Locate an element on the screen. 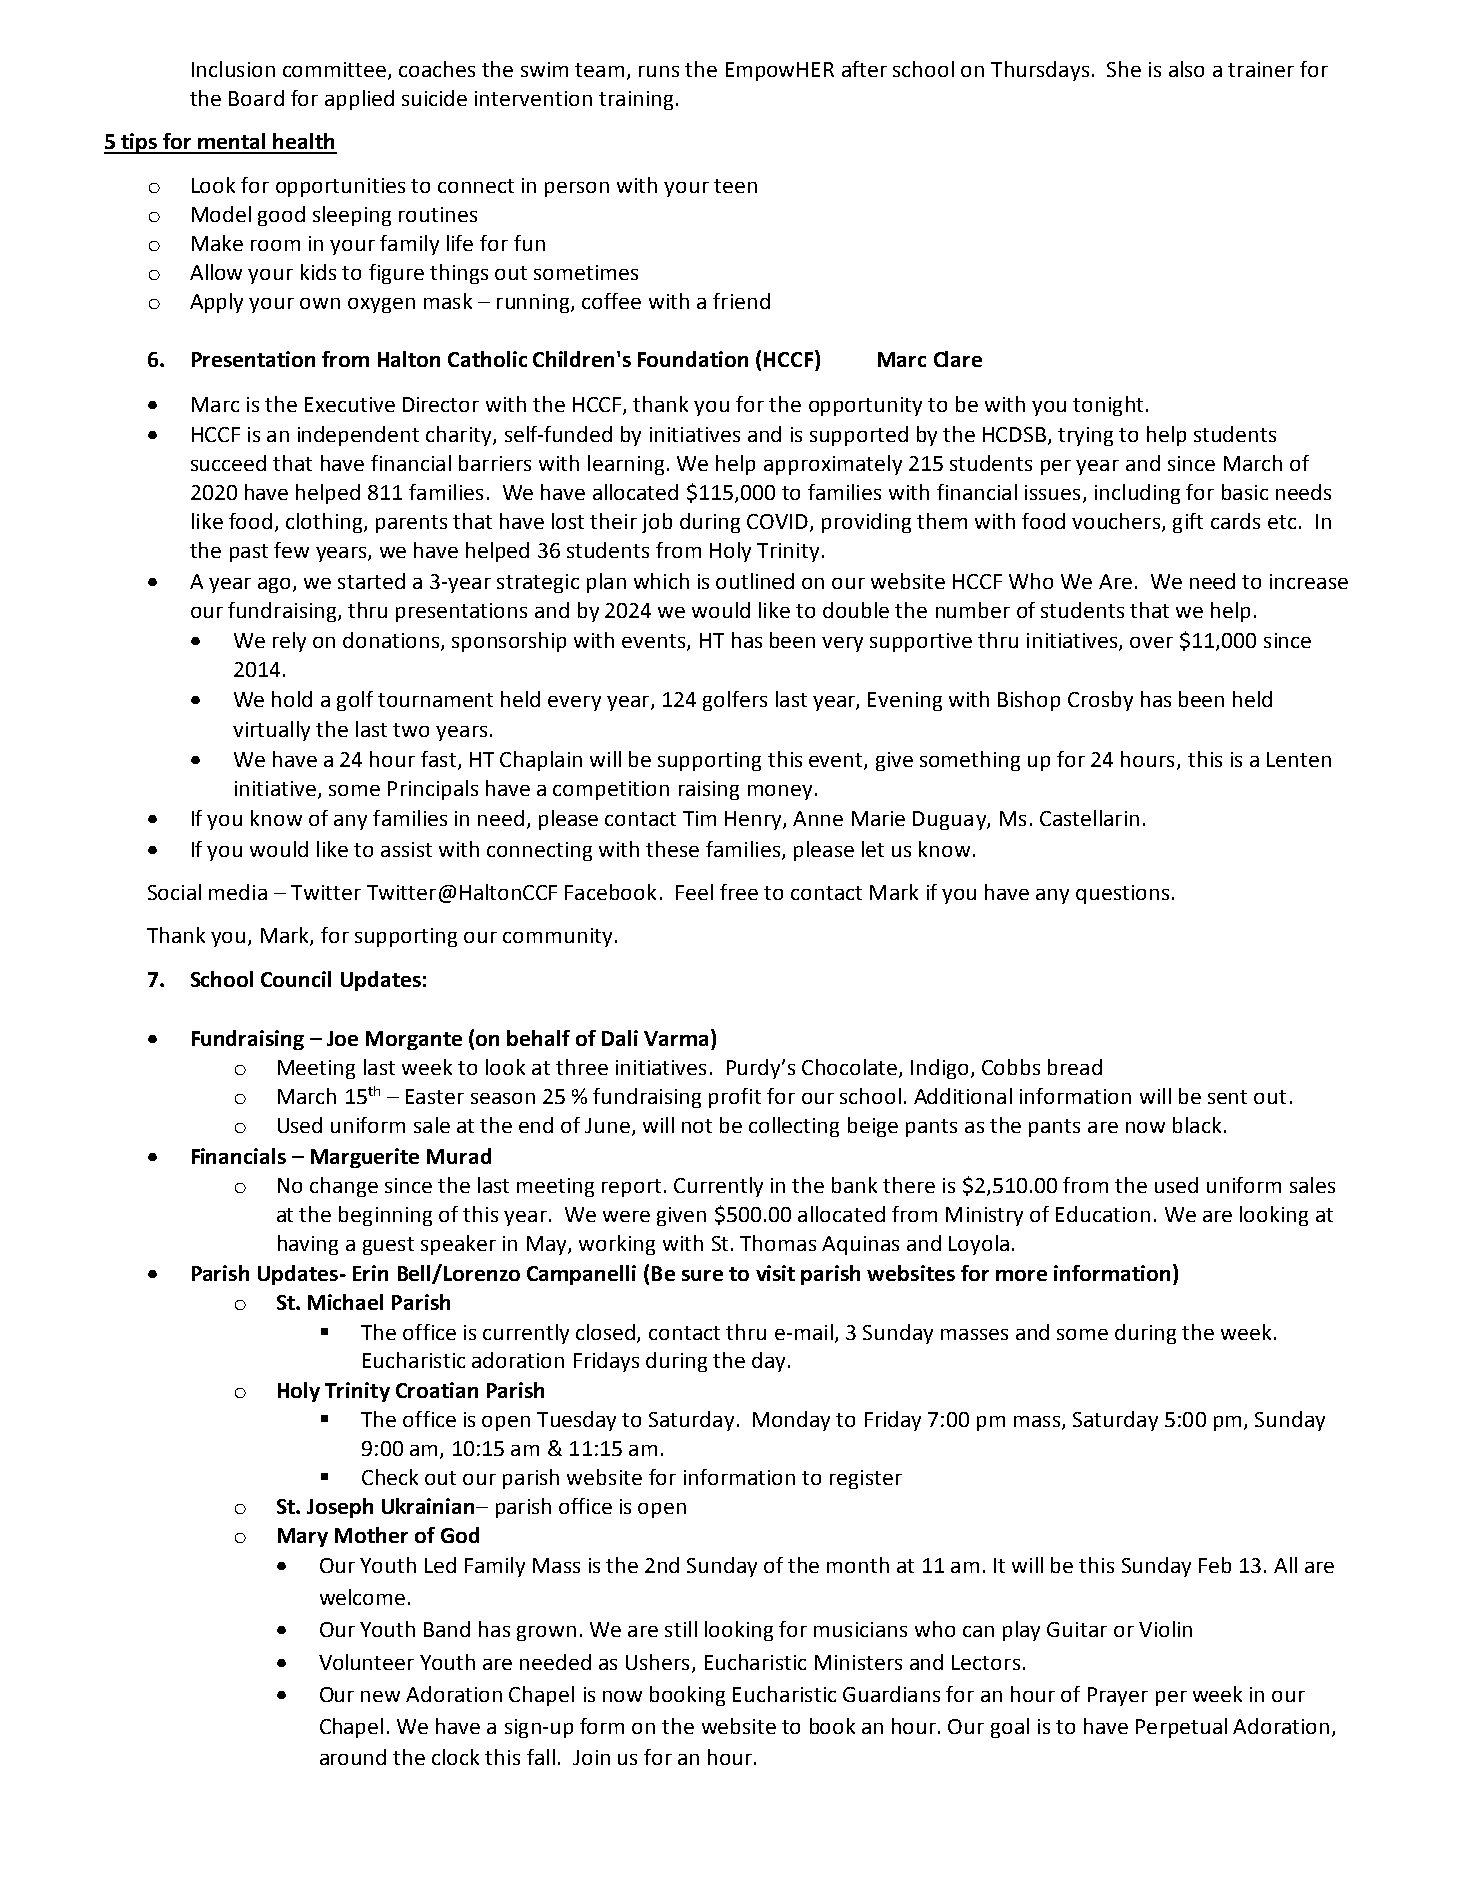 This screenshot has width=1458, height=1886. Perpetual is located at coordinates (1181, 1728).
